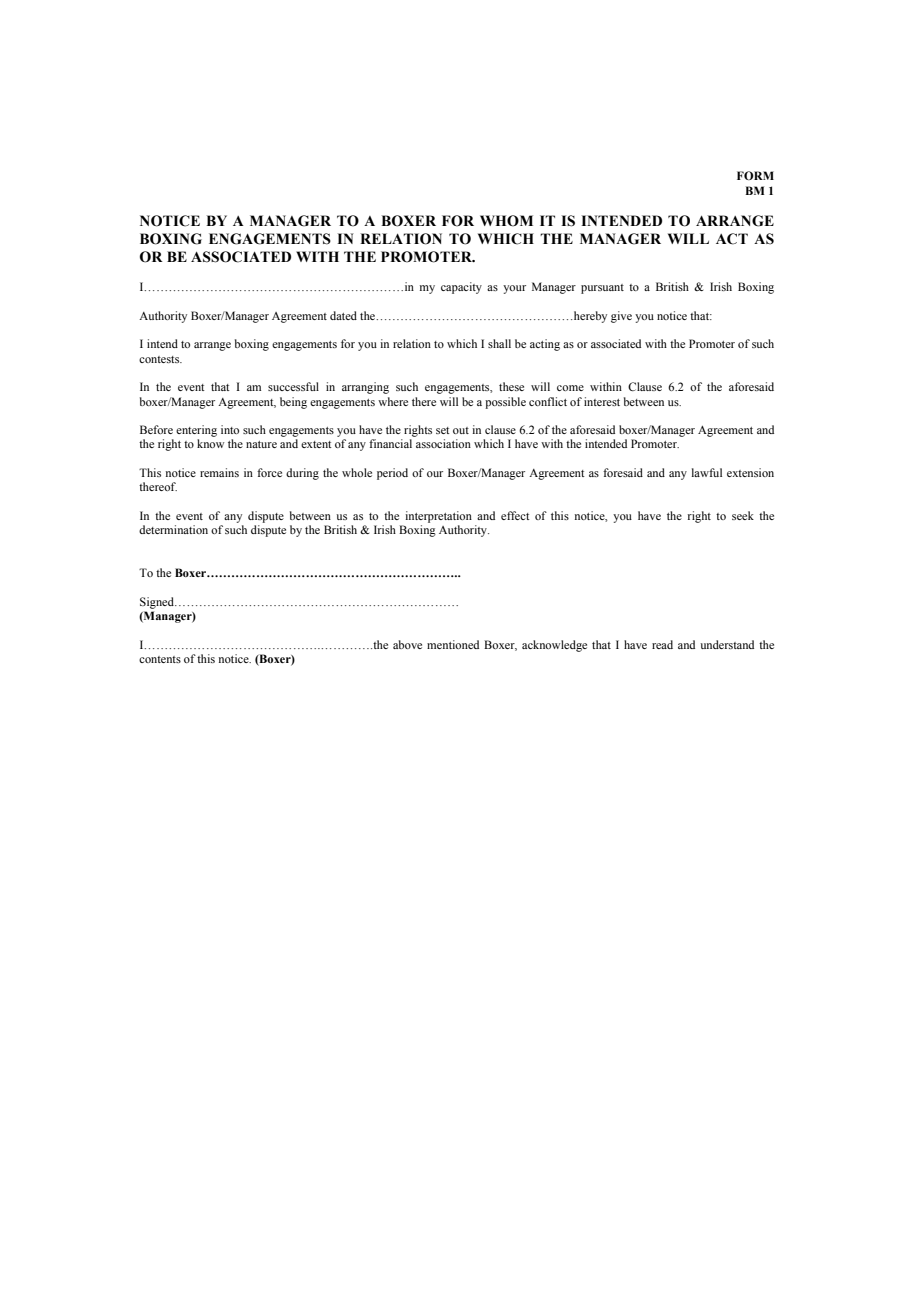 The width and height of the image is (924, 1308). Describe the element at coordinates (160, 659) in the image. I see `contents` at that location.
